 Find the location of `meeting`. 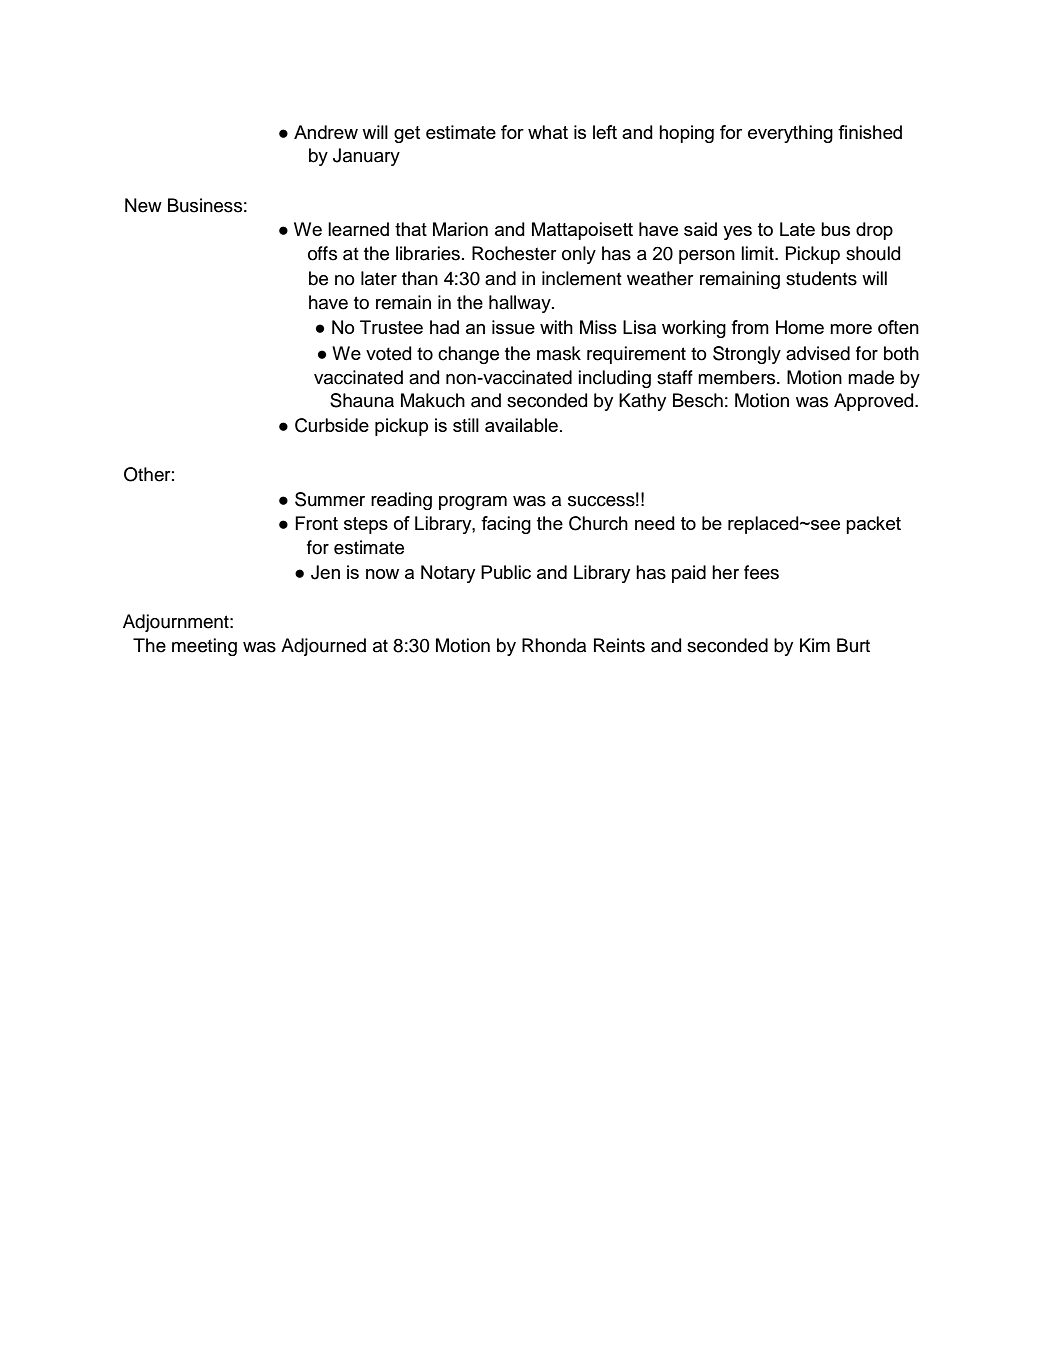

meeting is located at coordinates (204, 647).
